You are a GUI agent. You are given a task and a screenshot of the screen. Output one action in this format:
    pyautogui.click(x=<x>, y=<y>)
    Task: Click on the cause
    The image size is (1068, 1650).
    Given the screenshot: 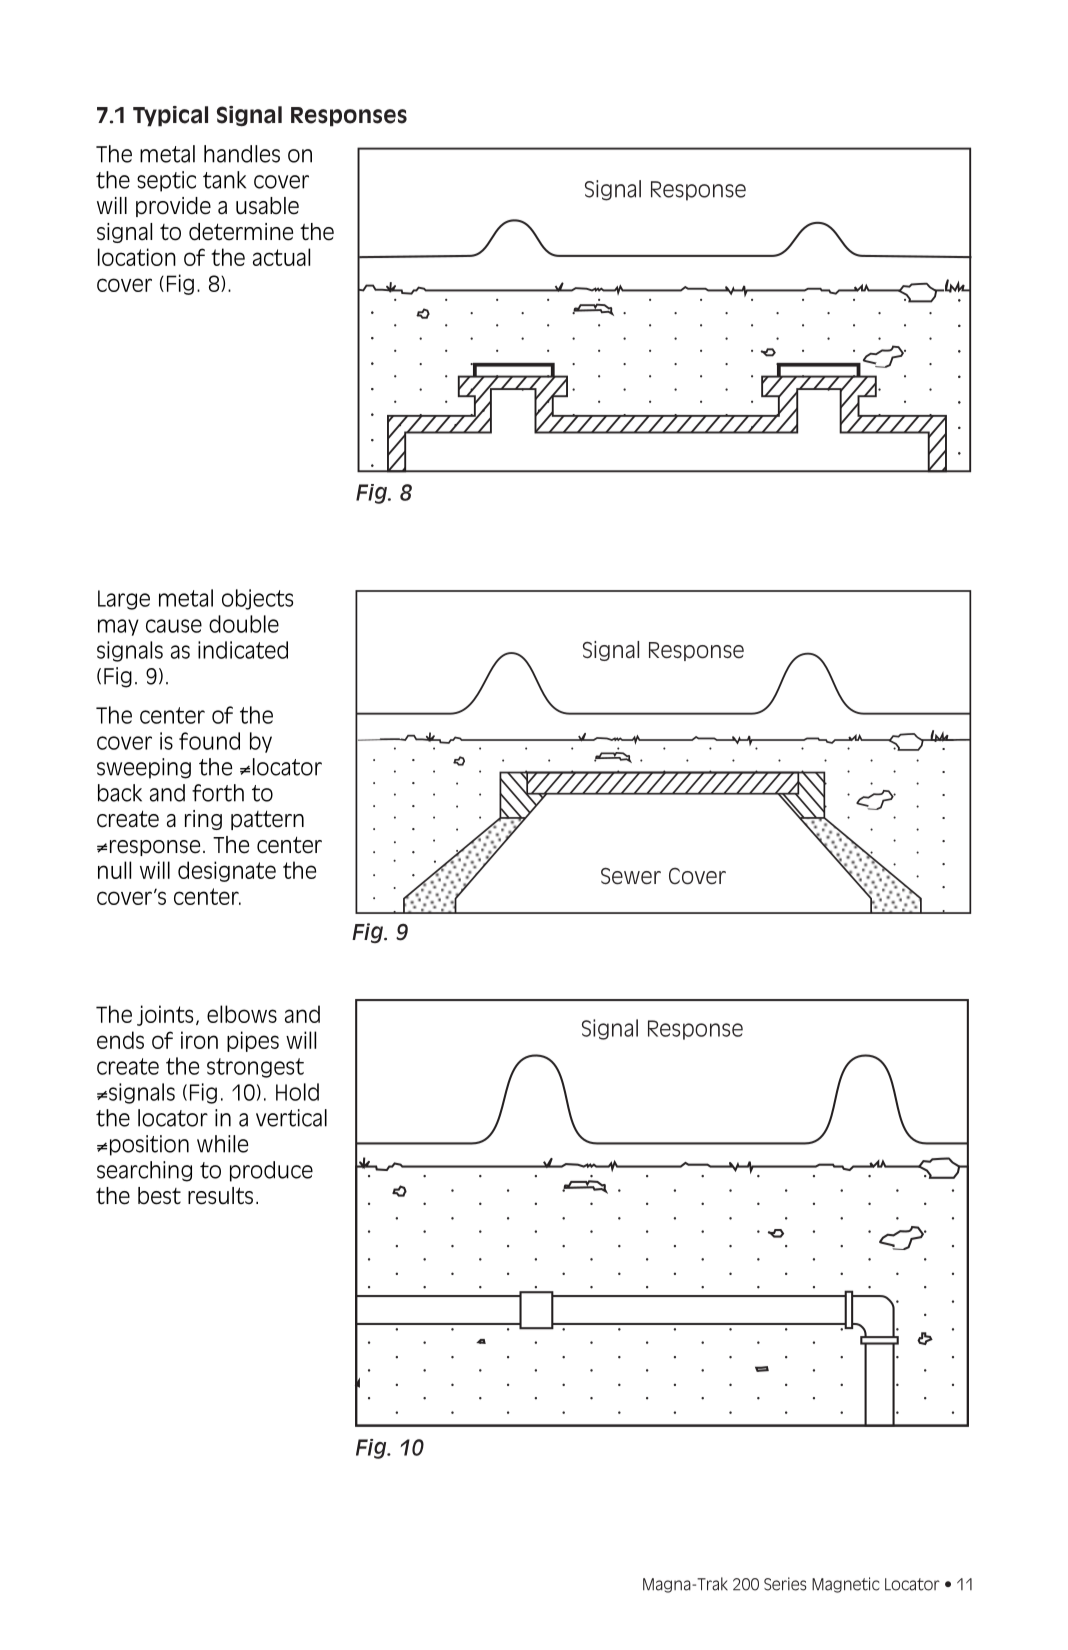 What is the action you would take?
    pyautogui.click(x=174, y=626)
